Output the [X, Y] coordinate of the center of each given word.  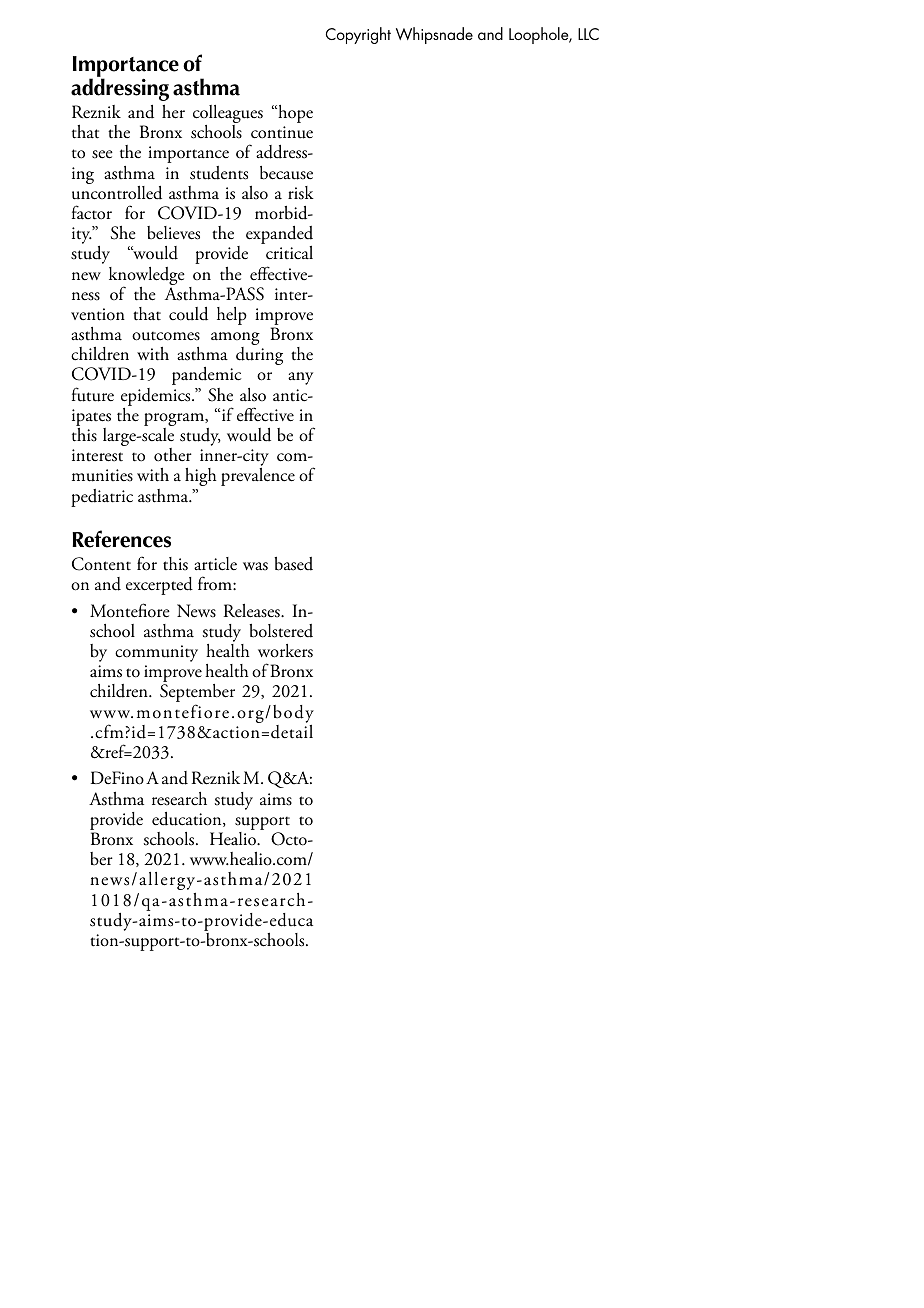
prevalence [258, 477]
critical [289, 253]
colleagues [228, 115]
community [156, 653]
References [121, 539]
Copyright [358, 35]
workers [285, 651]
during [259, 356]
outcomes [166, 336]
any [300, 378]
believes [173, 233]
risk [301, 193]
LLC [588, 34]
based [293, 564]
